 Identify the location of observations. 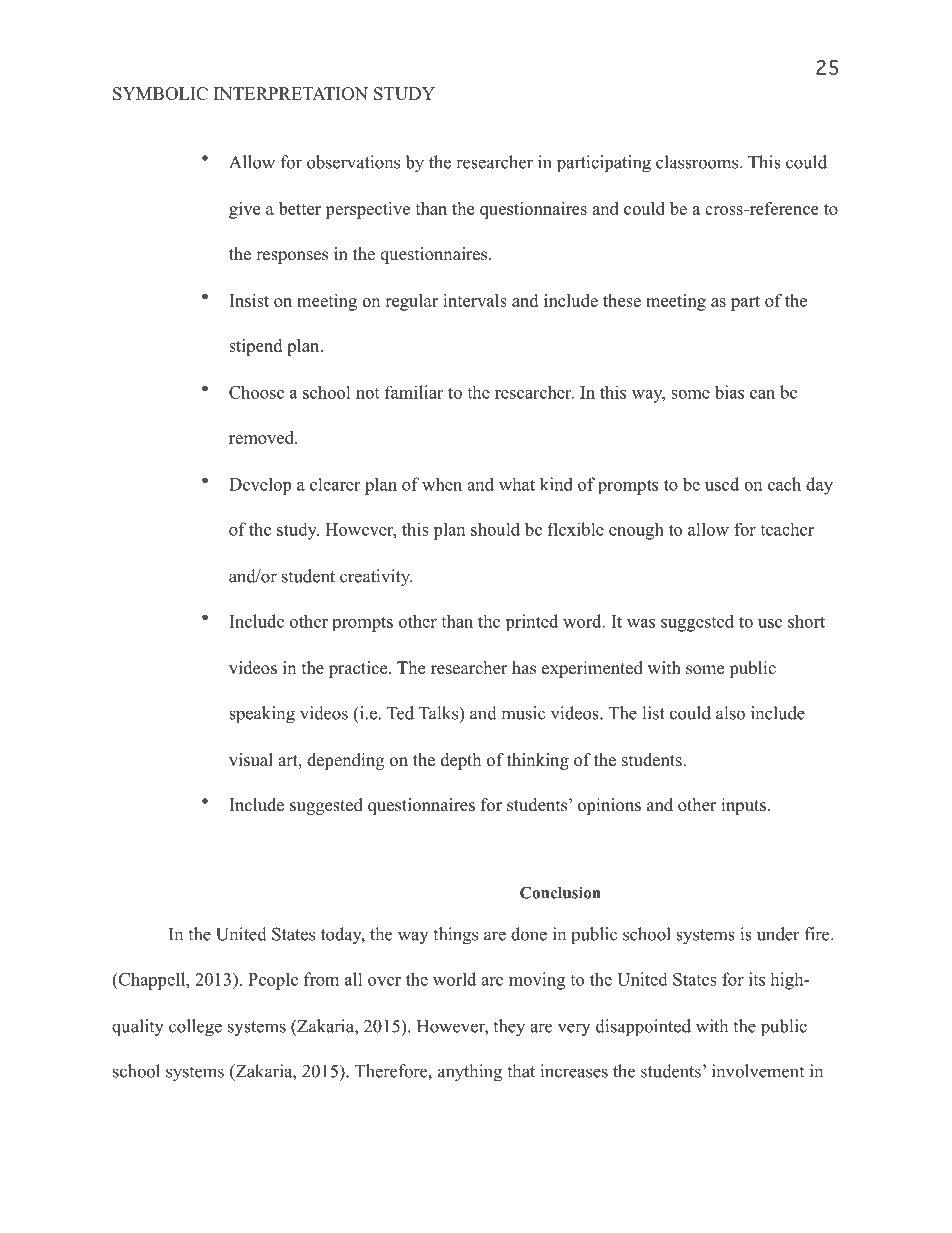
(353, 162).
